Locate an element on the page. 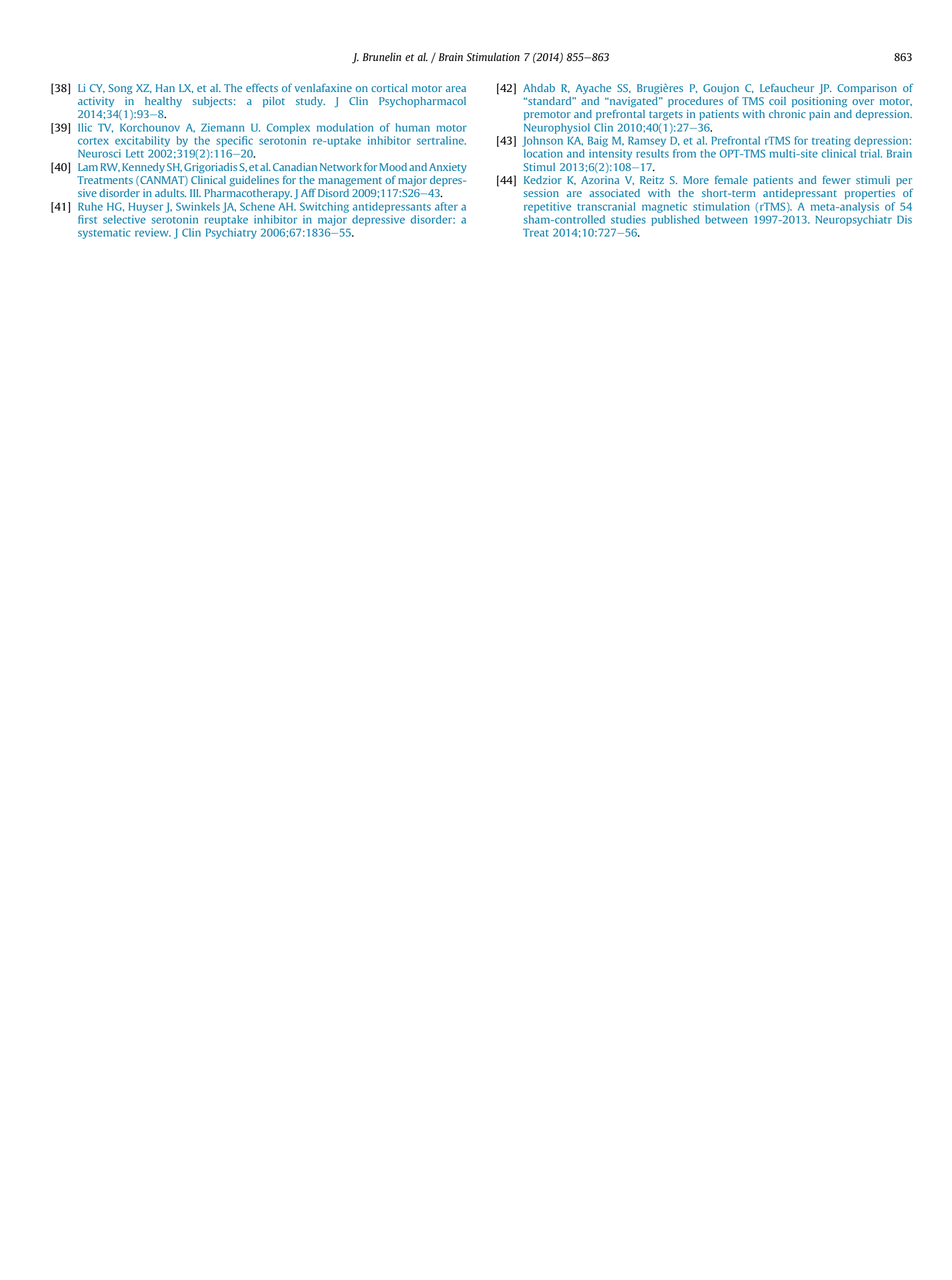  from is located at coordinates (684, 153).
